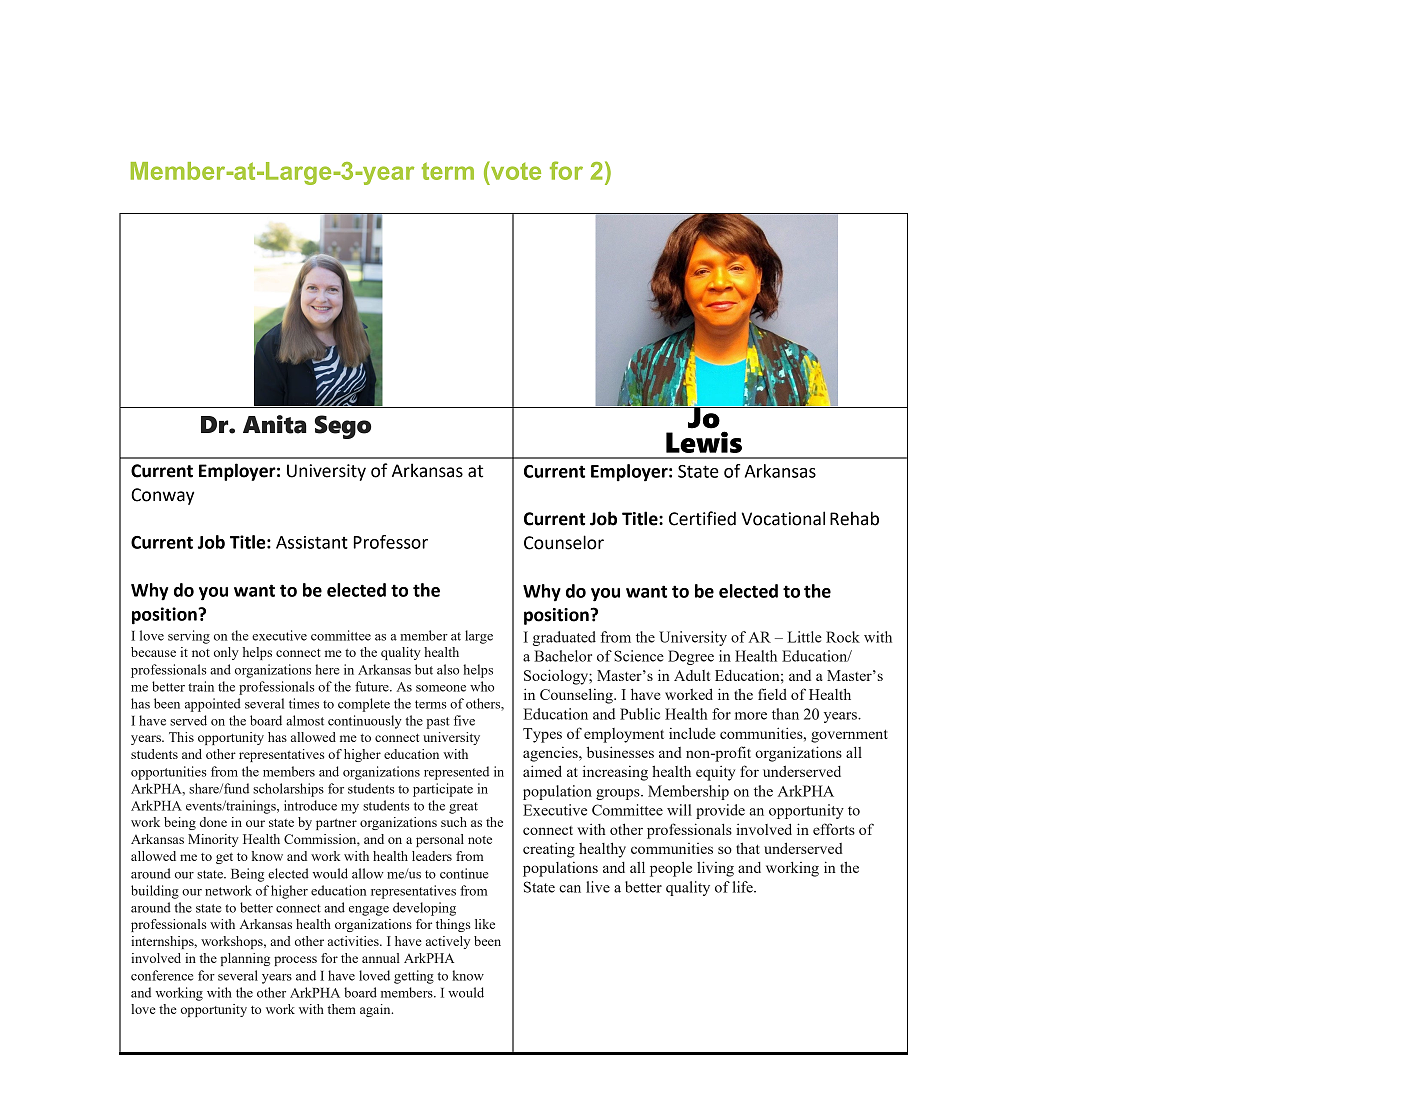 The width and height of the screenshot is (1417, 1095). What do you see at coordinates (275, 424) in the screenshot?
I see `Anita` at bounding box center [275, 424].
